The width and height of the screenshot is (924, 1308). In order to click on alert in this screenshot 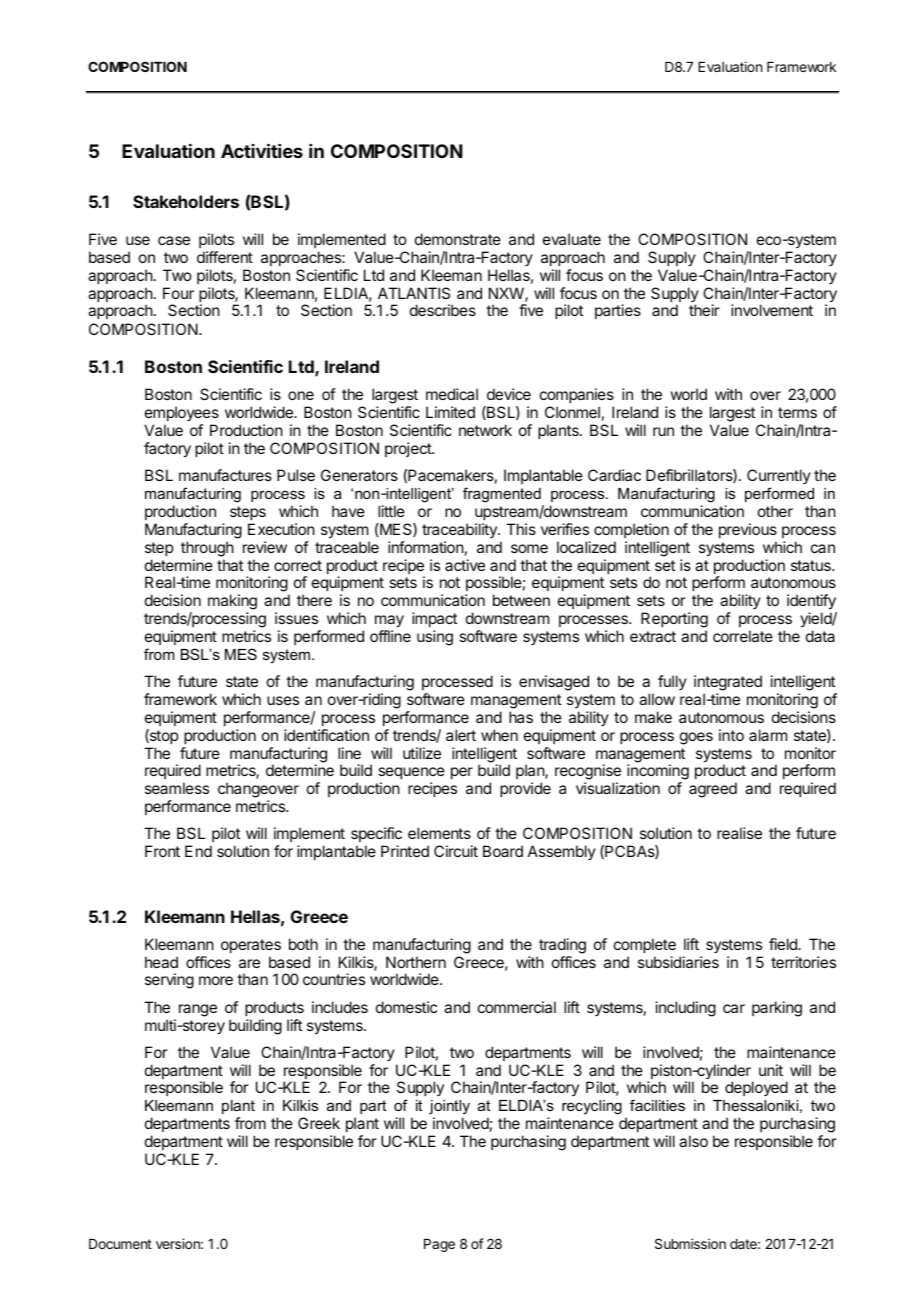, I will do `click(461, 735)`.
